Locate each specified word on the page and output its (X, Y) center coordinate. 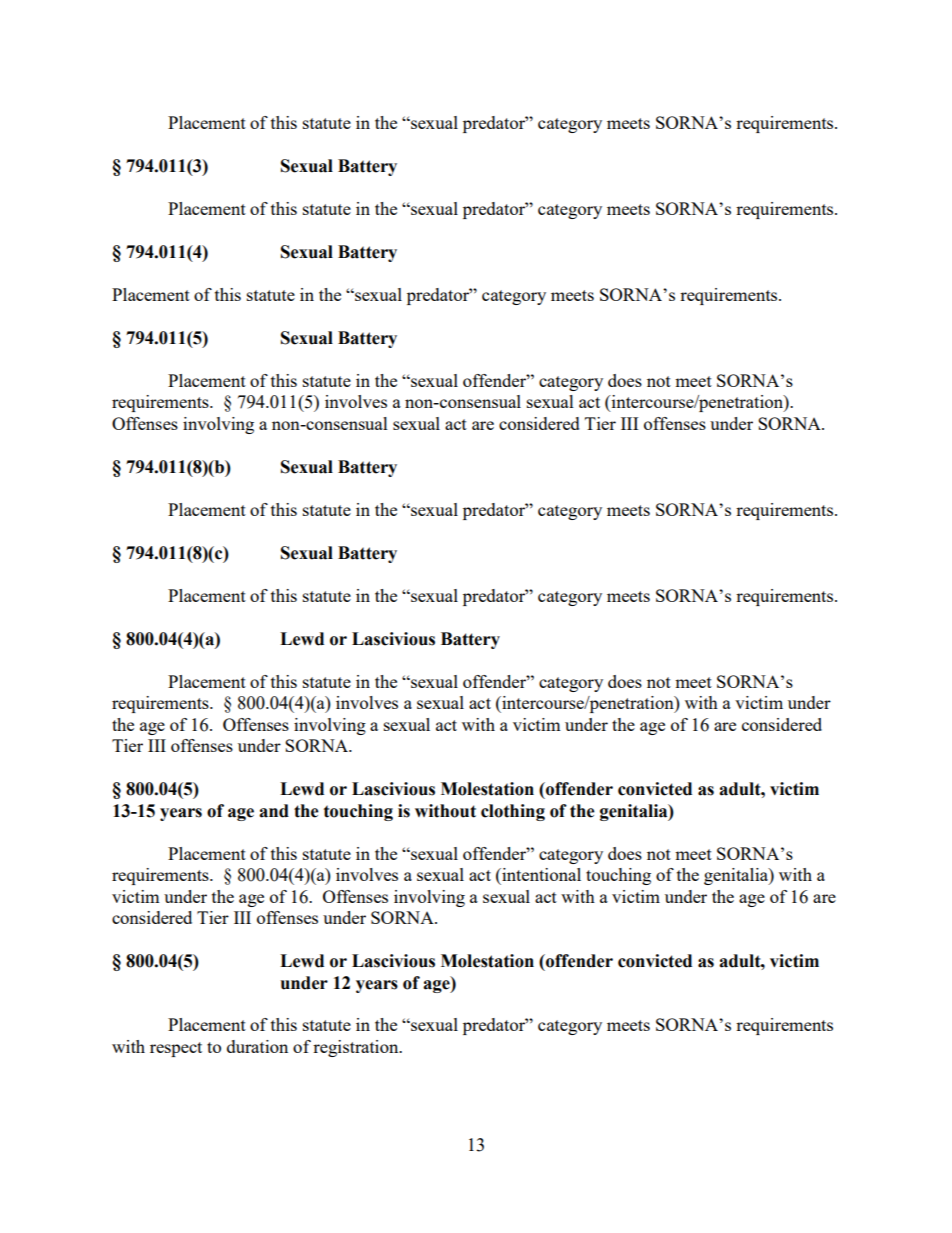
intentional (540, 874)
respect (176, 1049)
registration (357, 1048)
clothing (513, 812)
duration (257, 1046)
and (274, 811)
